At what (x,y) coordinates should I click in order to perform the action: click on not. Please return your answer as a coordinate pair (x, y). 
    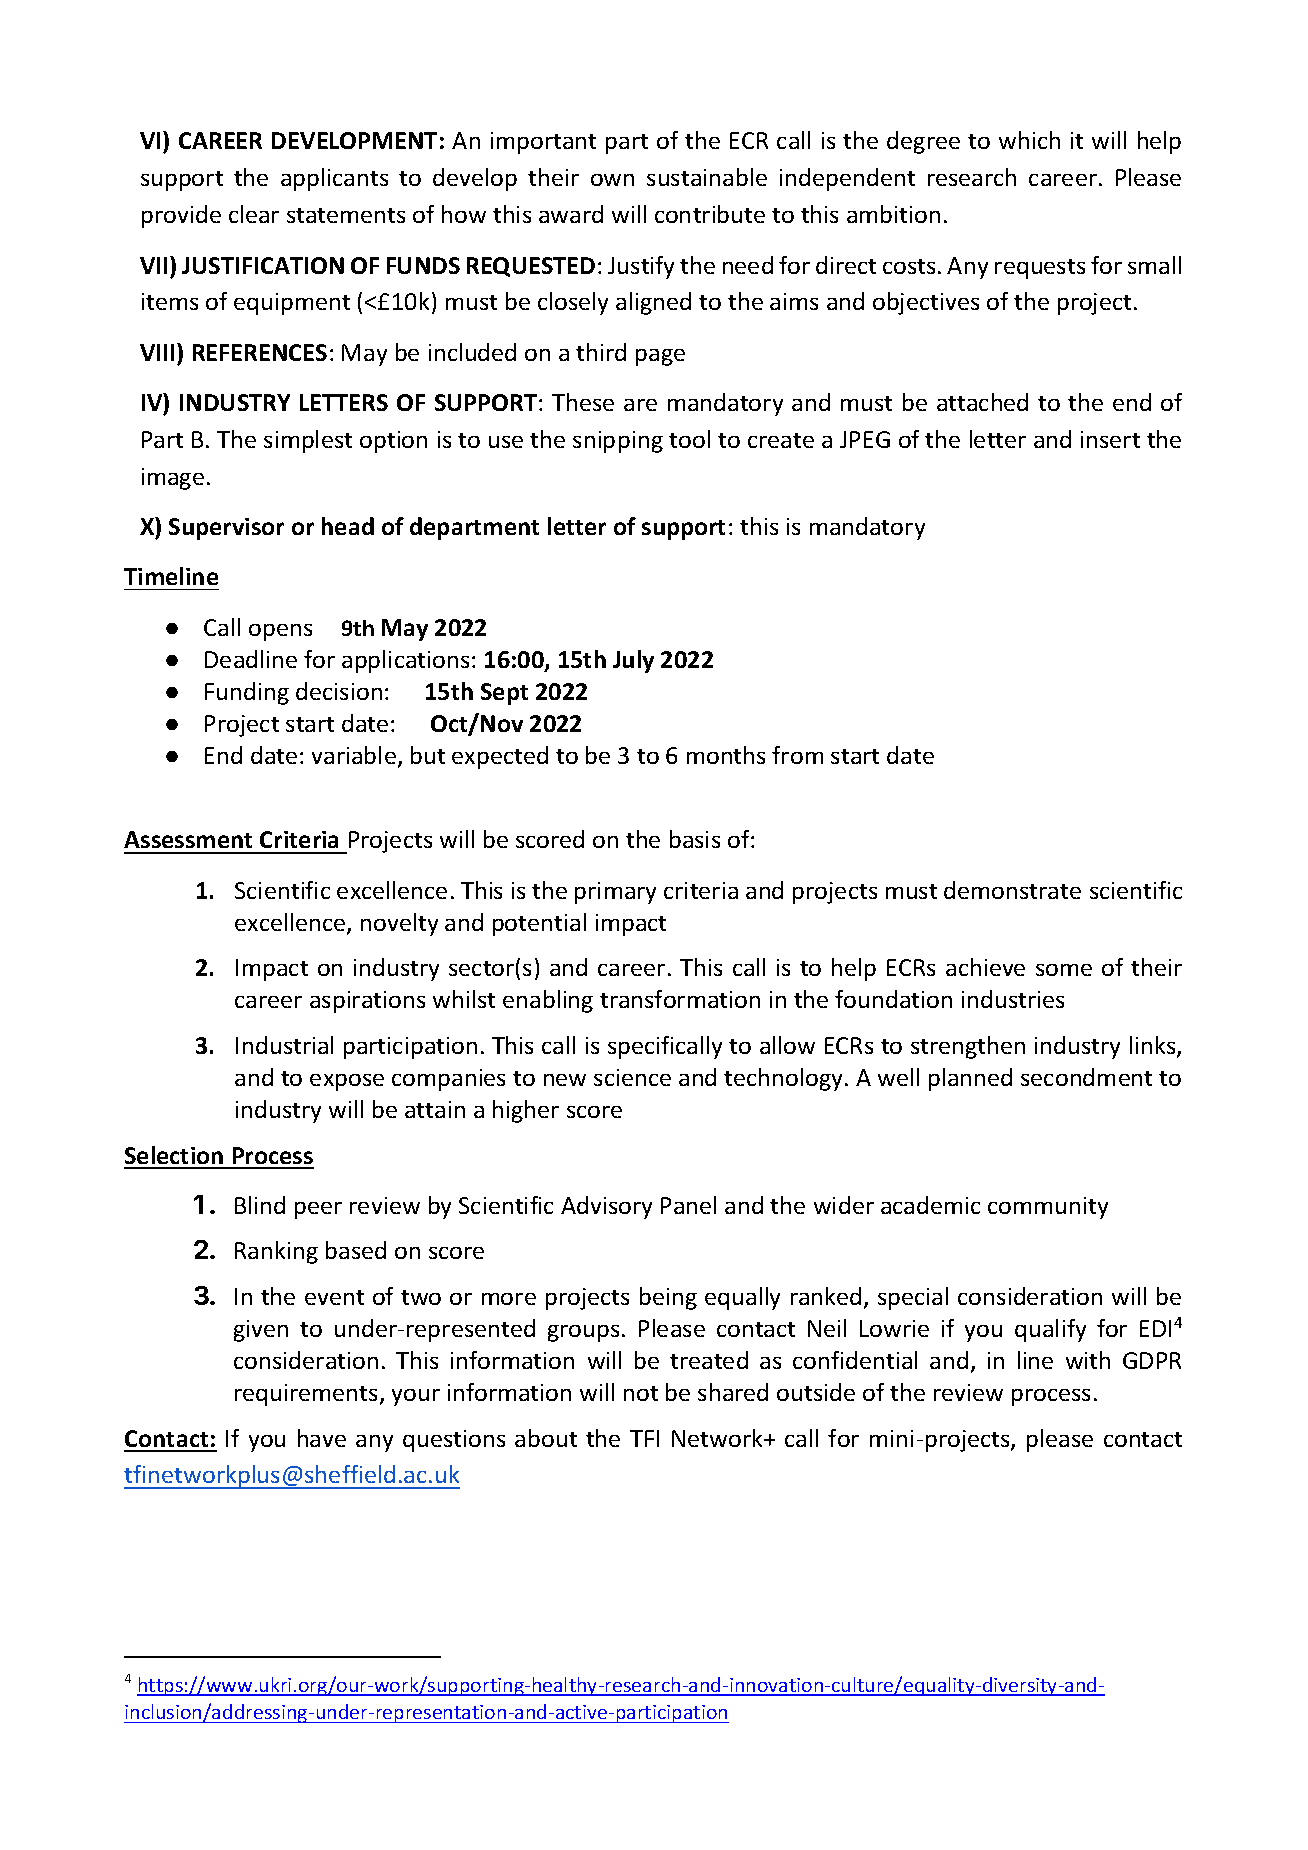
    Looking at the image, I should click on (641, 1393).
